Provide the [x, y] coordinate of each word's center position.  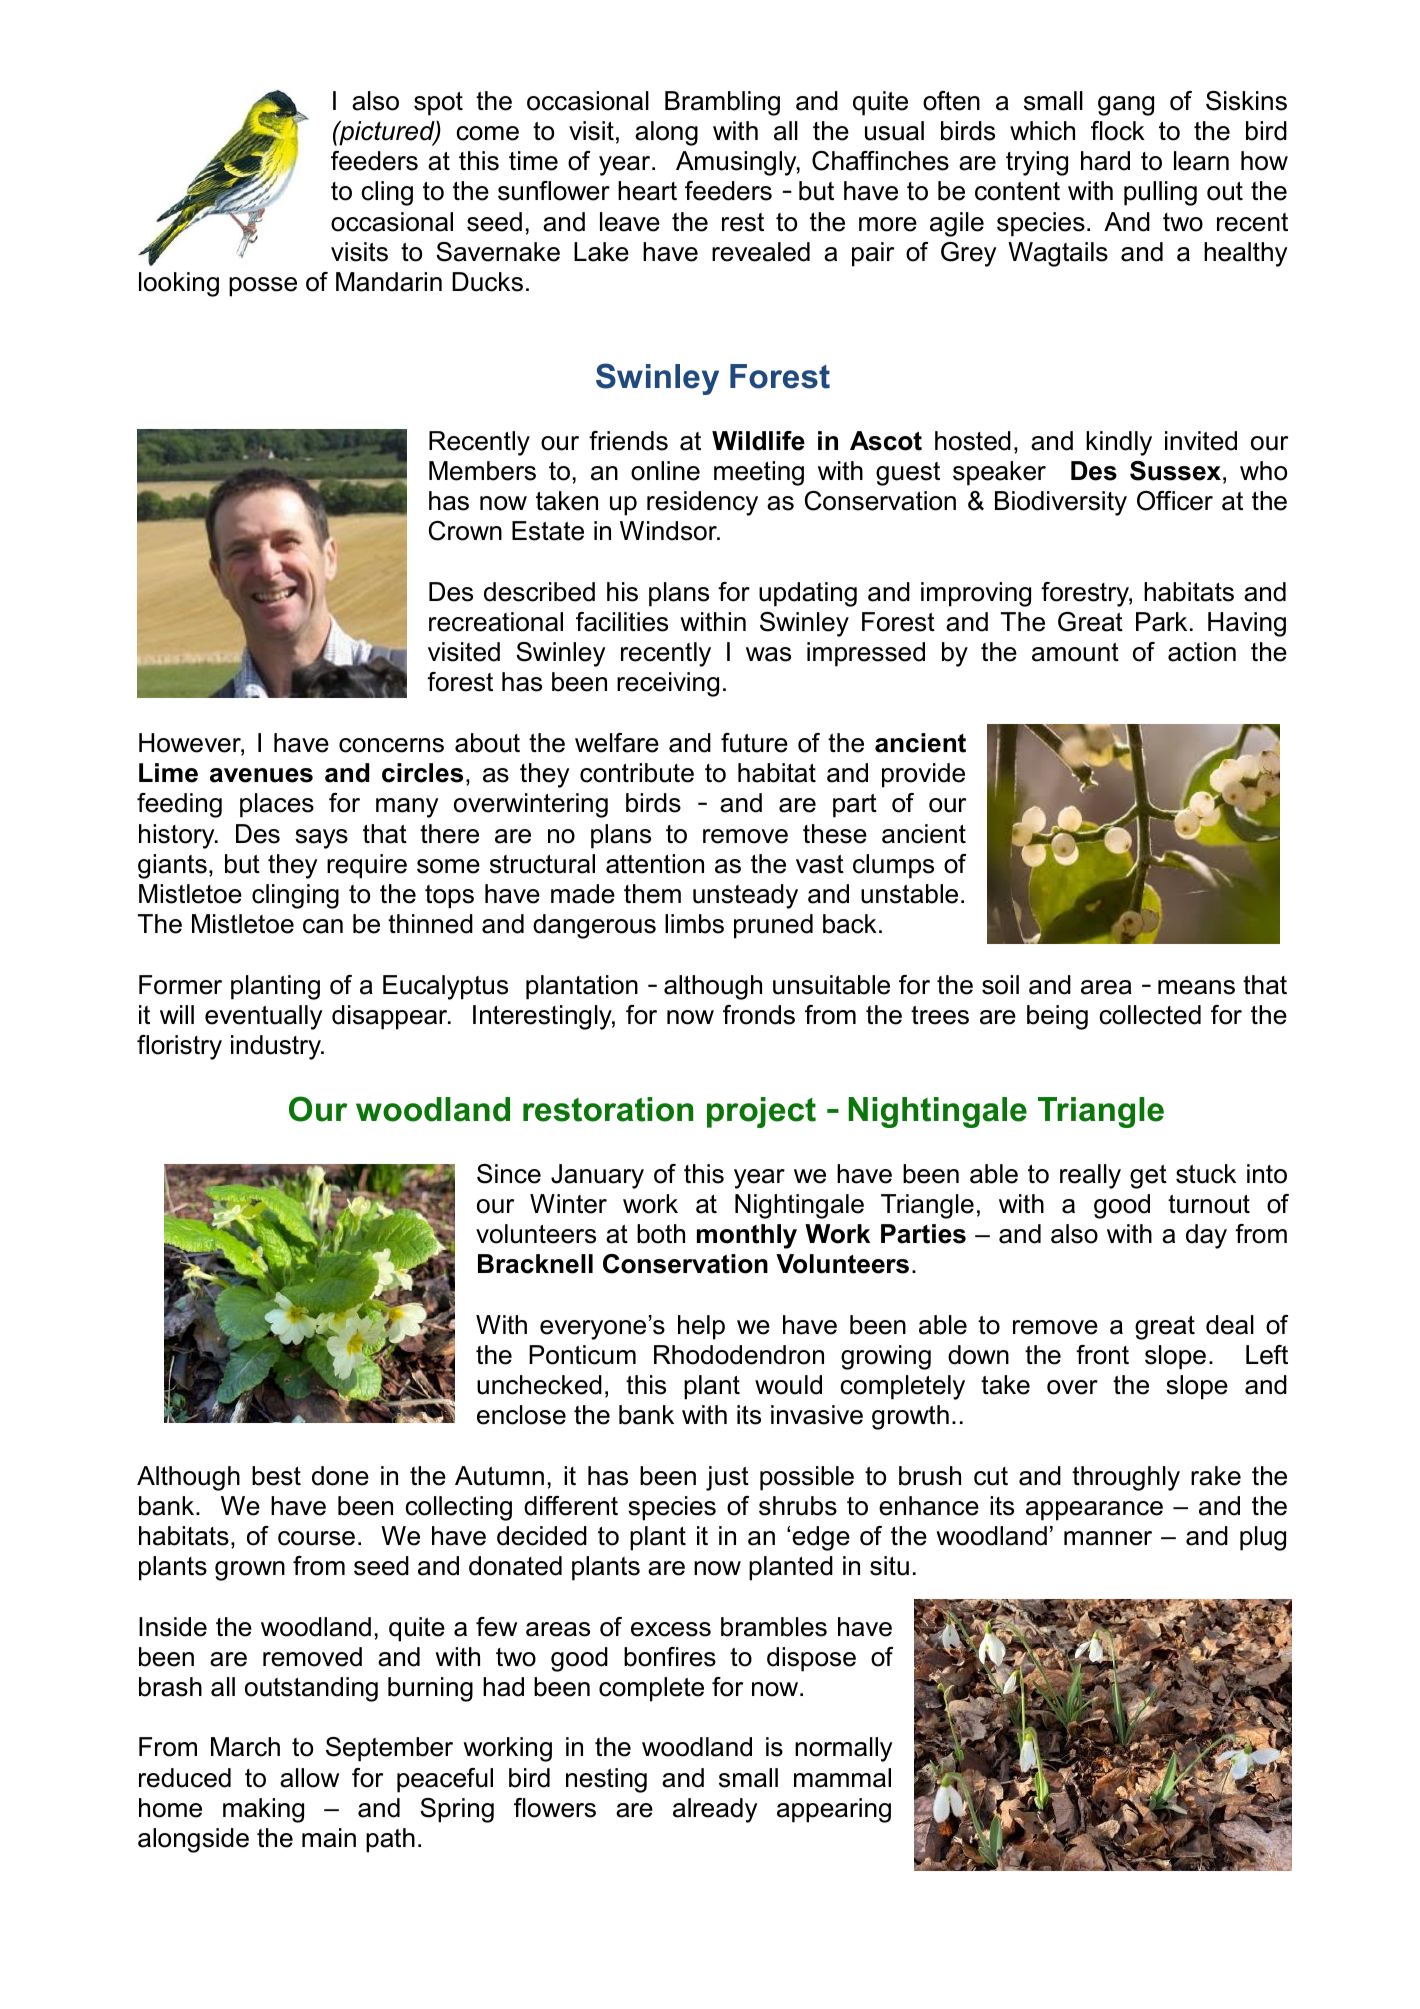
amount [1075, 652]
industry [277, 1047]
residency [702, 503]
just [727, 1478]
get [1148, 1177]
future [754, 743]
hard [1105, 161]
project [761, 1112]
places [277, 805]
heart [647, 191]
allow [309, 1778]
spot [438, 104]
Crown [465, 531]
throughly [1126, 1478]
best [276, 1476]
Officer [1175, 501]
